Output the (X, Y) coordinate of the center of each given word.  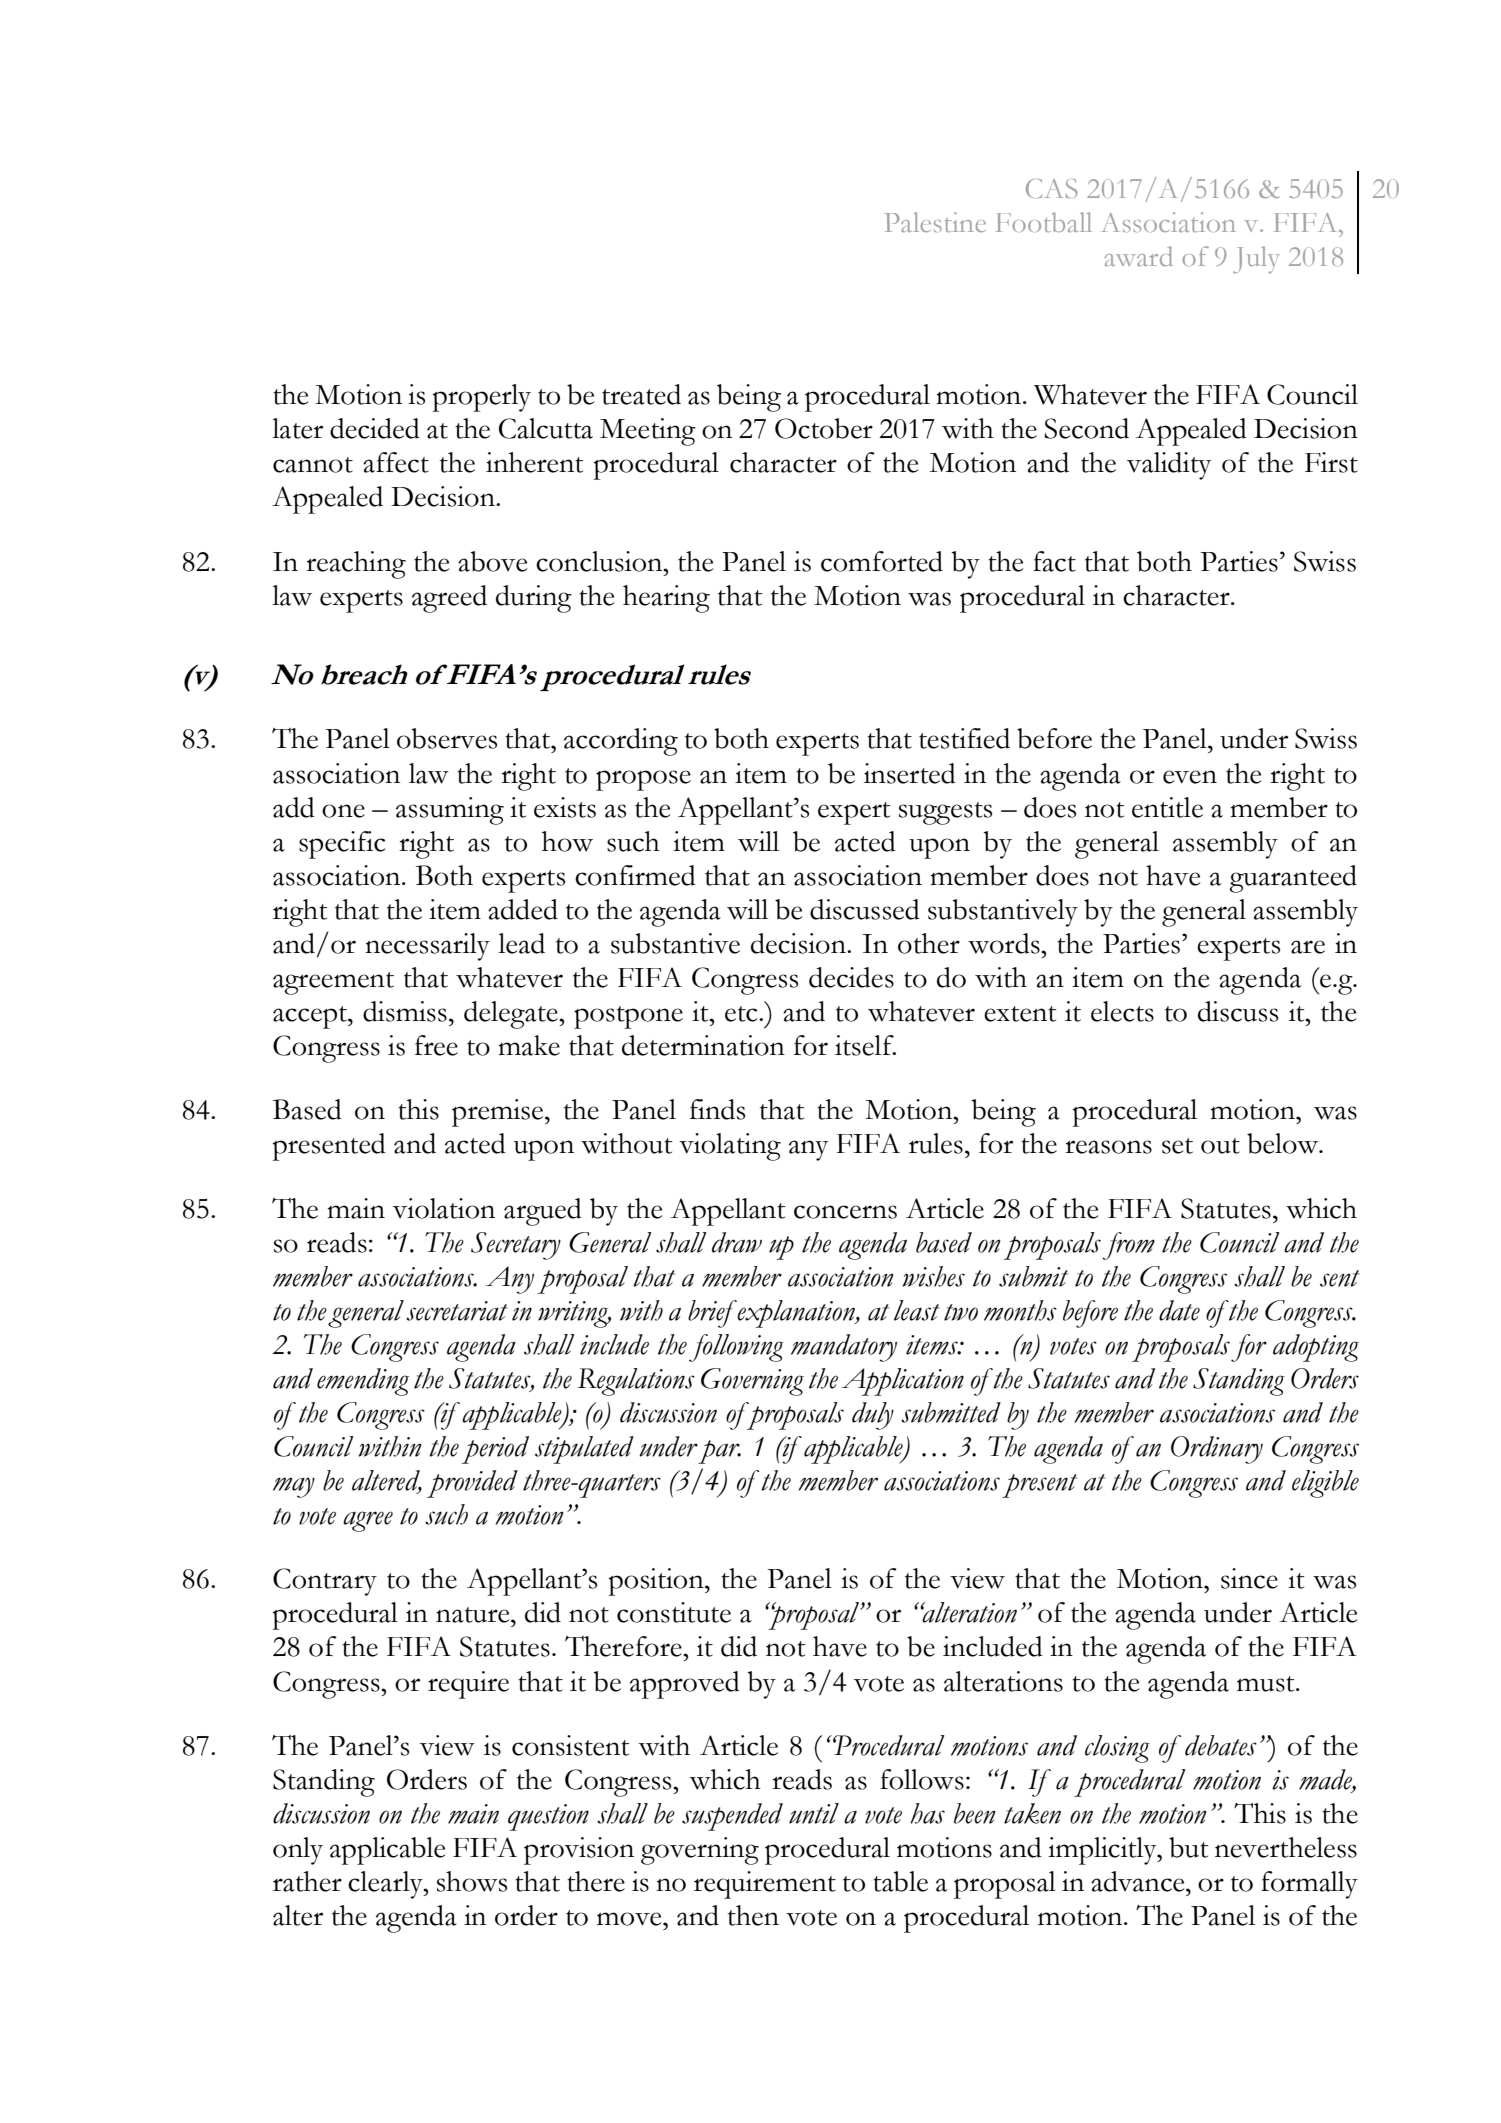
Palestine (935, 222)
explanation (796, 1314)
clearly (386, 1885)
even (1190, 777)
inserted (910, 773)
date (1179, 1310)
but (1188, 1847)
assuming (450, 811)
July (1256, 260)
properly (482, 398)
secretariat (457, 1311)
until (814, 1813)
